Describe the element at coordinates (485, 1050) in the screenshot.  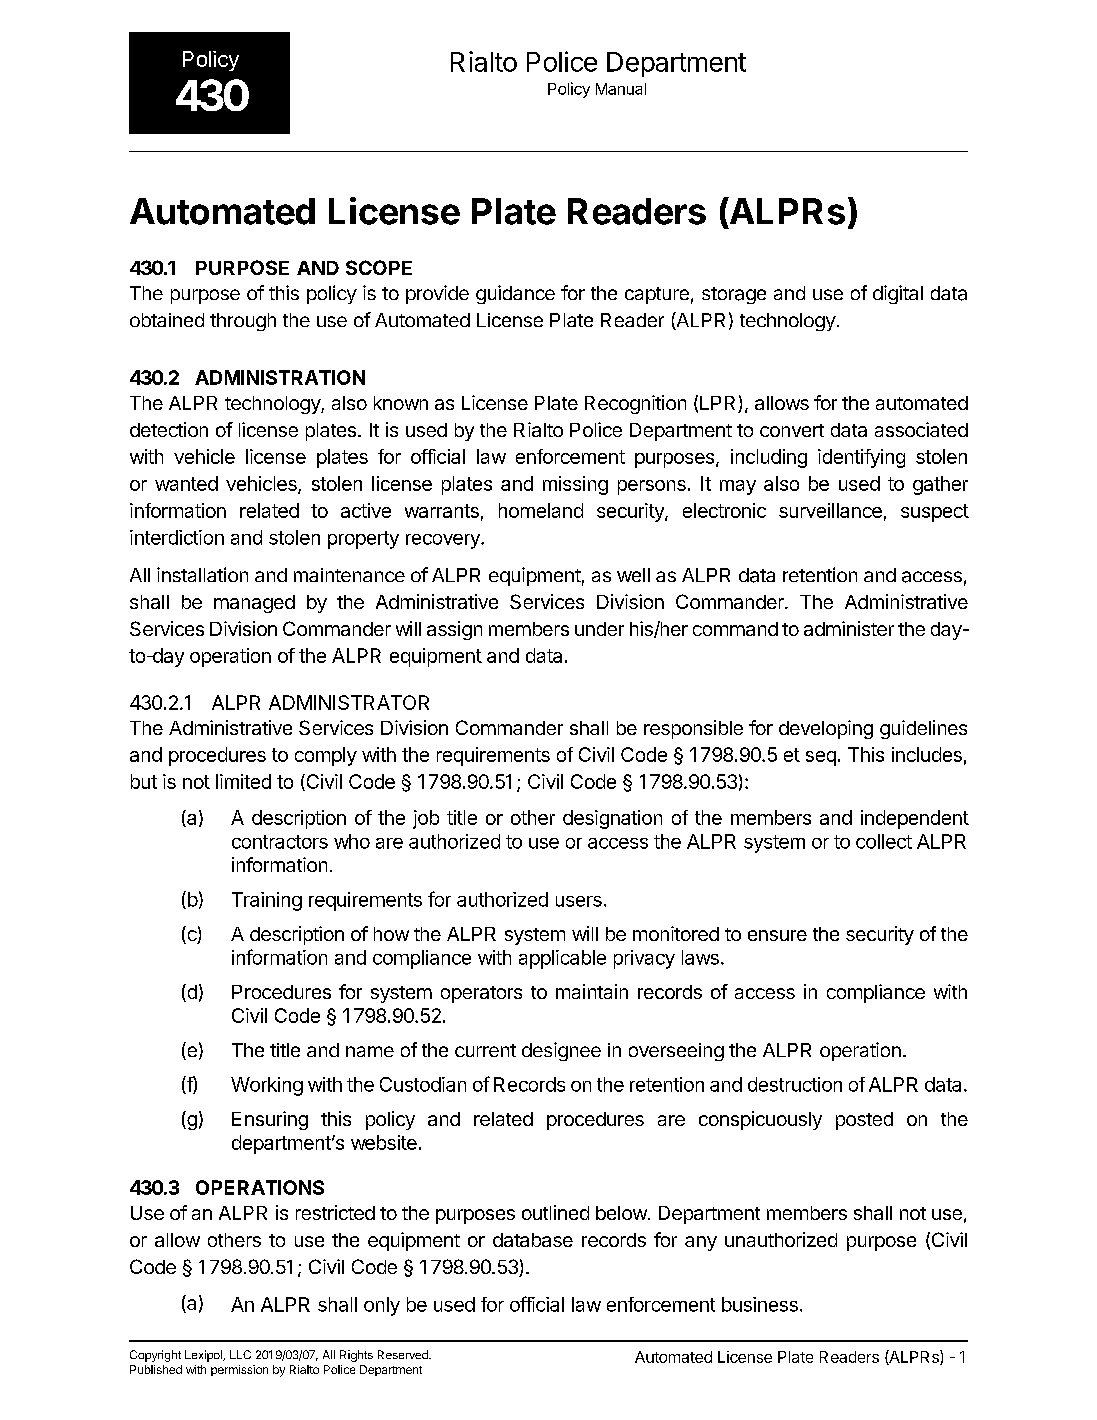
I see `current` at that location.
